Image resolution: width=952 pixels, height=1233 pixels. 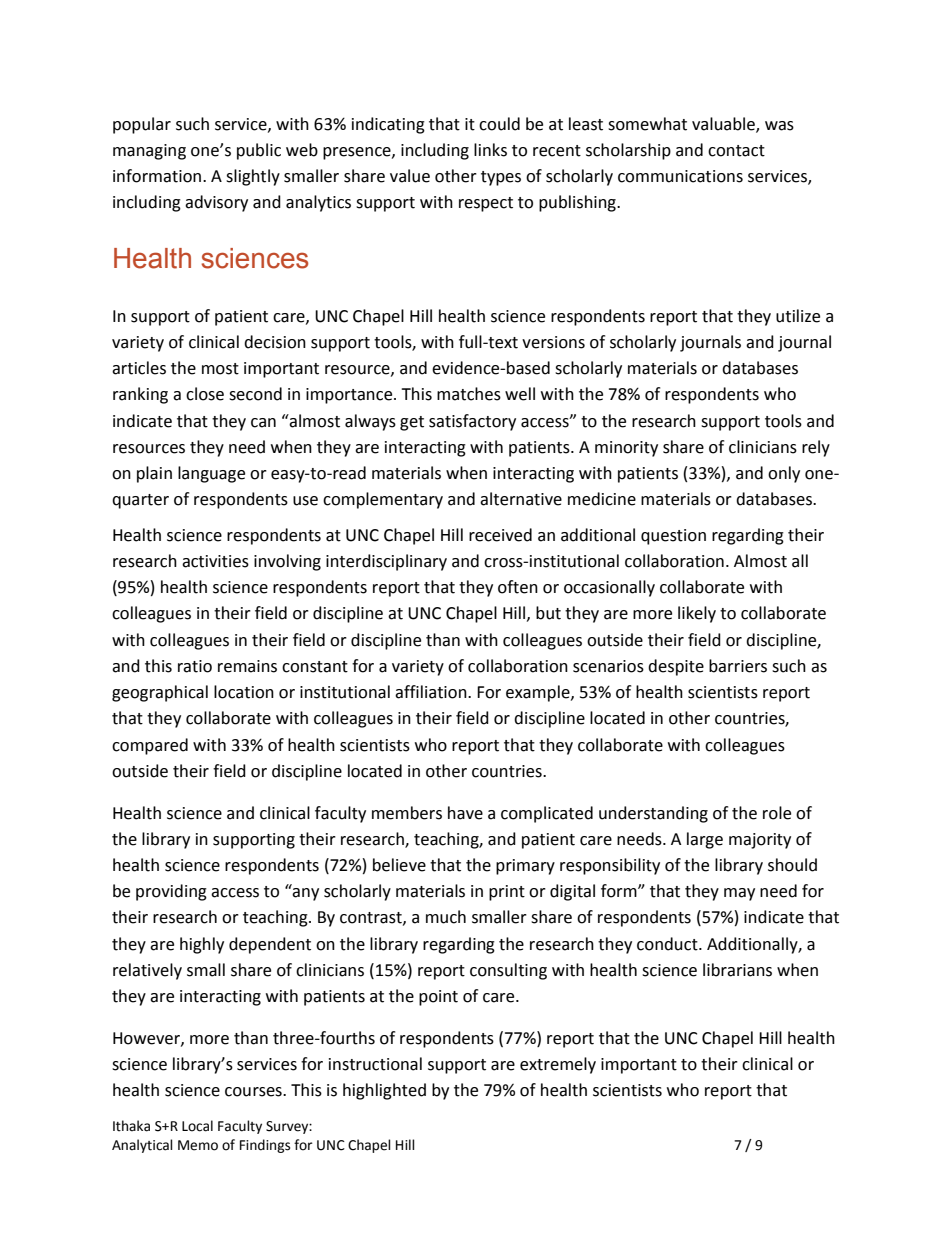 I want to click on contact, so click(x=736, y=151).
